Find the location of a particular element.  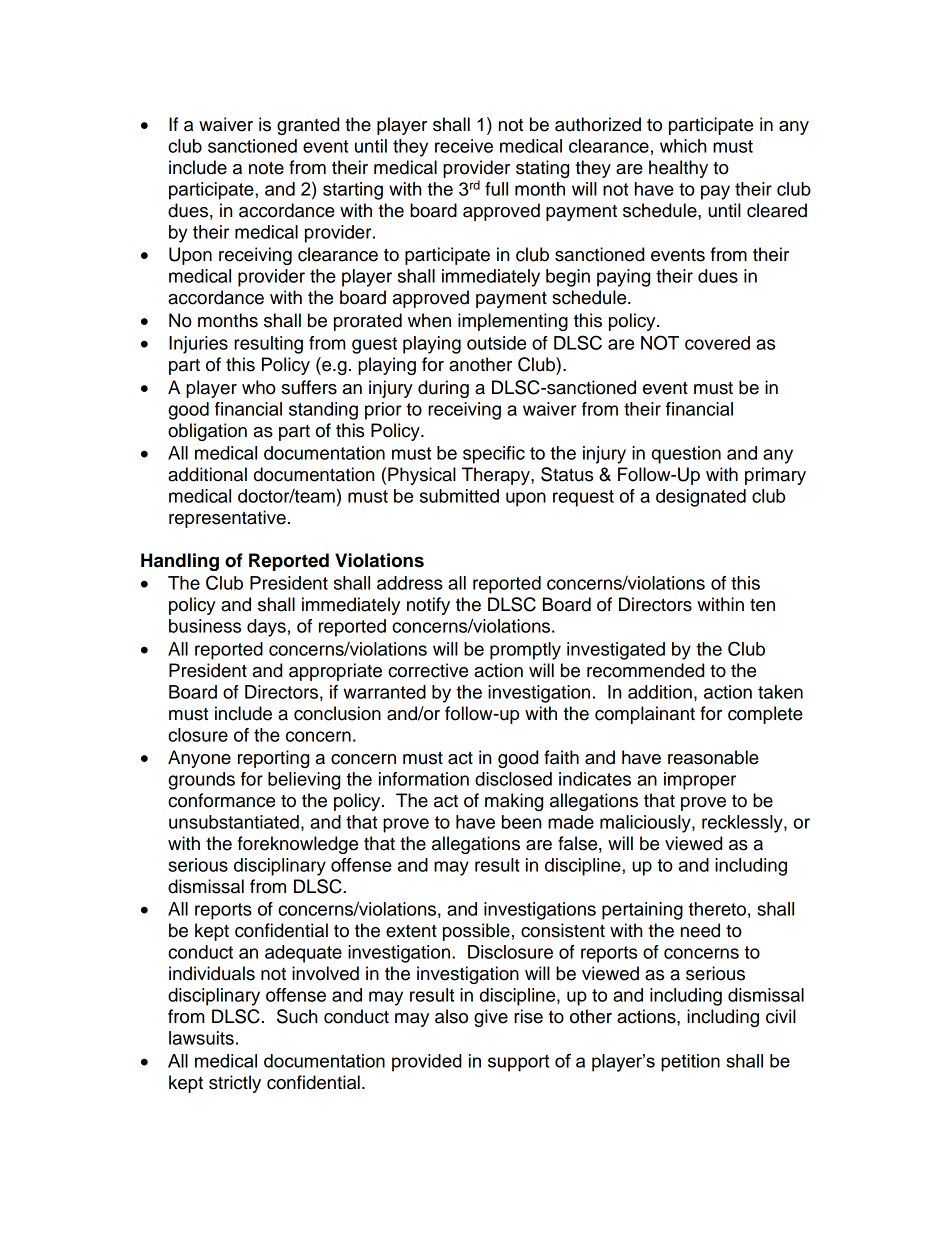

receive is located at coordinates (464, 146).
